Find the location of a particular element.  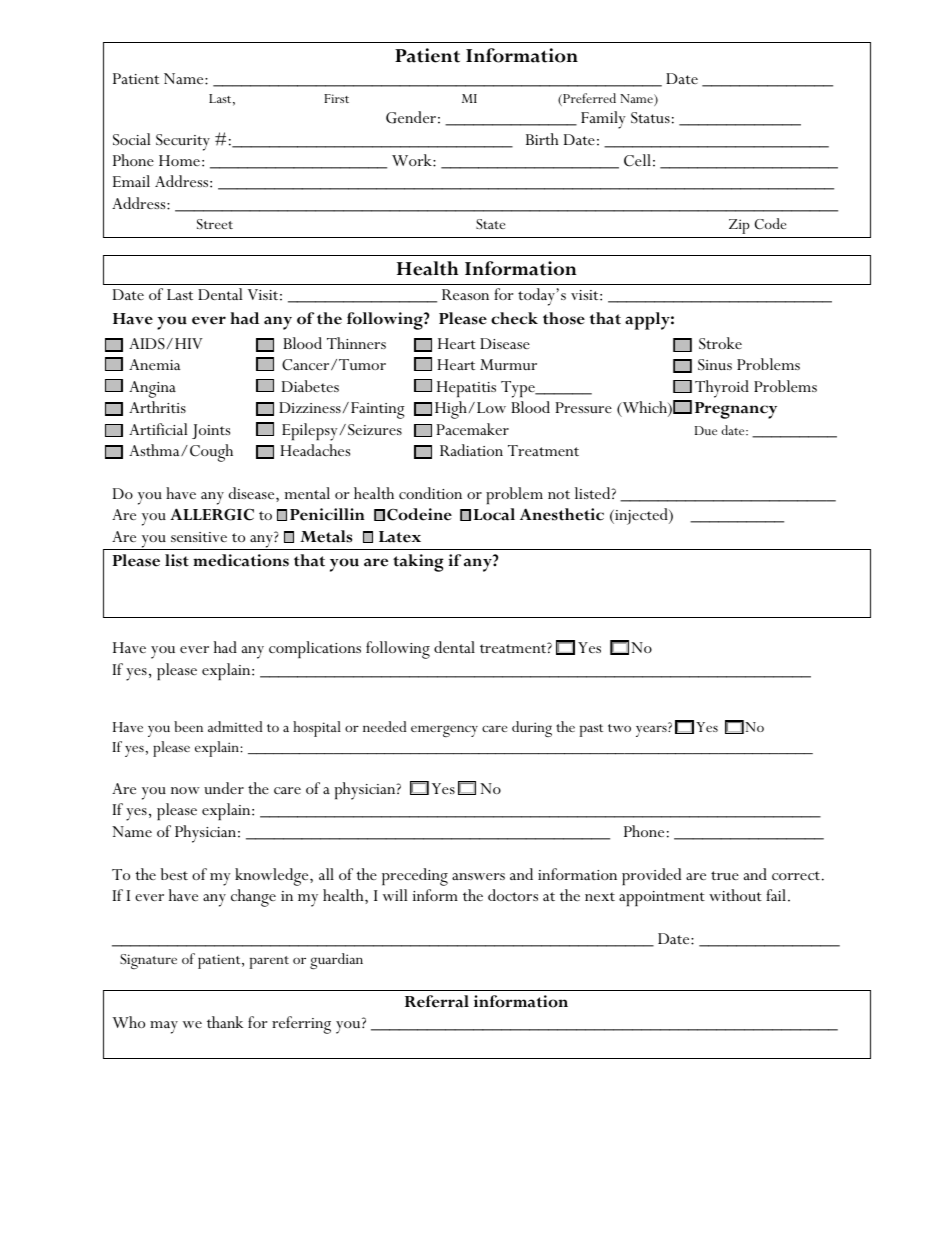

thank is located at coordinates (225, 1022).
